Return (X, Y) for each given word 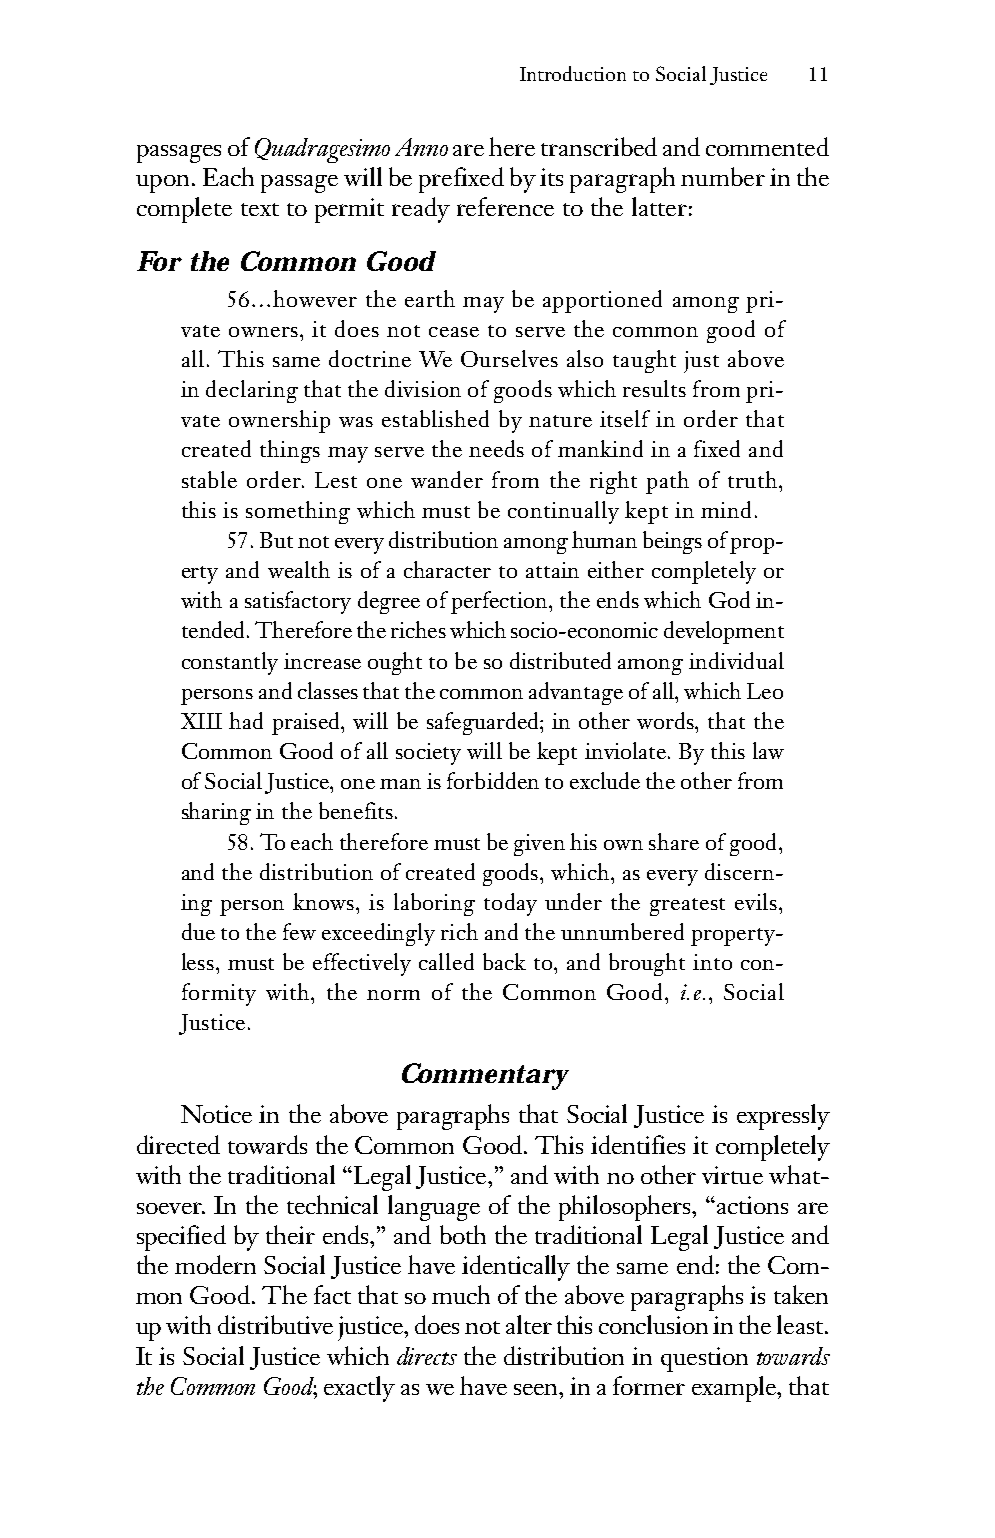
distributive (275, 1324)
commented (767, 146)
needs (496, 448)
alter (529, 1324)
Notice (216, 1114)
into (712, 962)
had (246, 720)
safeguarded (484, 723)
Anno (421, 147)
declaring (252, 391)
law (768, 750)
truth (754, 479)
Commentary (485, 1076)
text (260, 209)
